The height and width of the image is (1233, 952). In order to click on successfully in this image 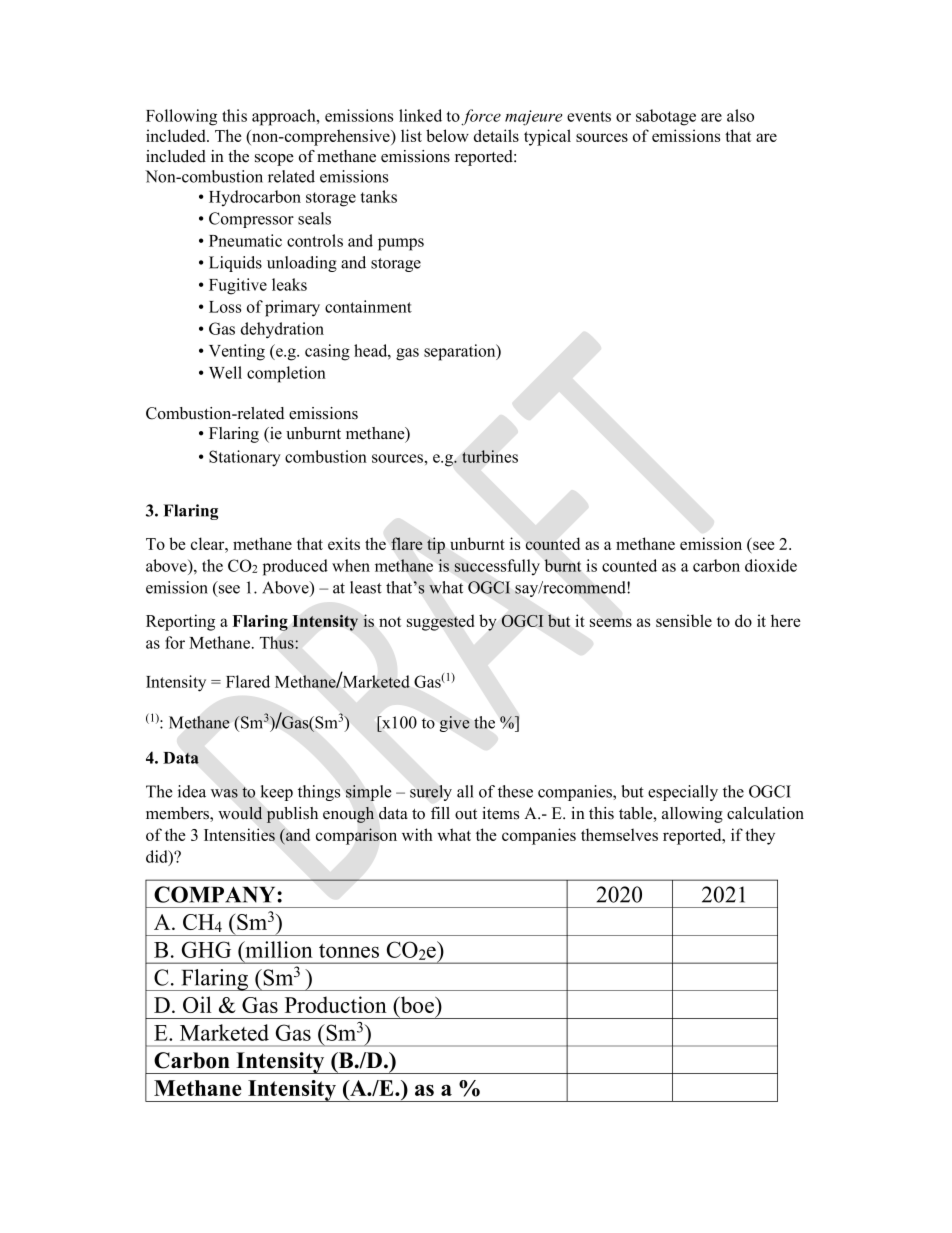, I will do `click(497, 567)`.
